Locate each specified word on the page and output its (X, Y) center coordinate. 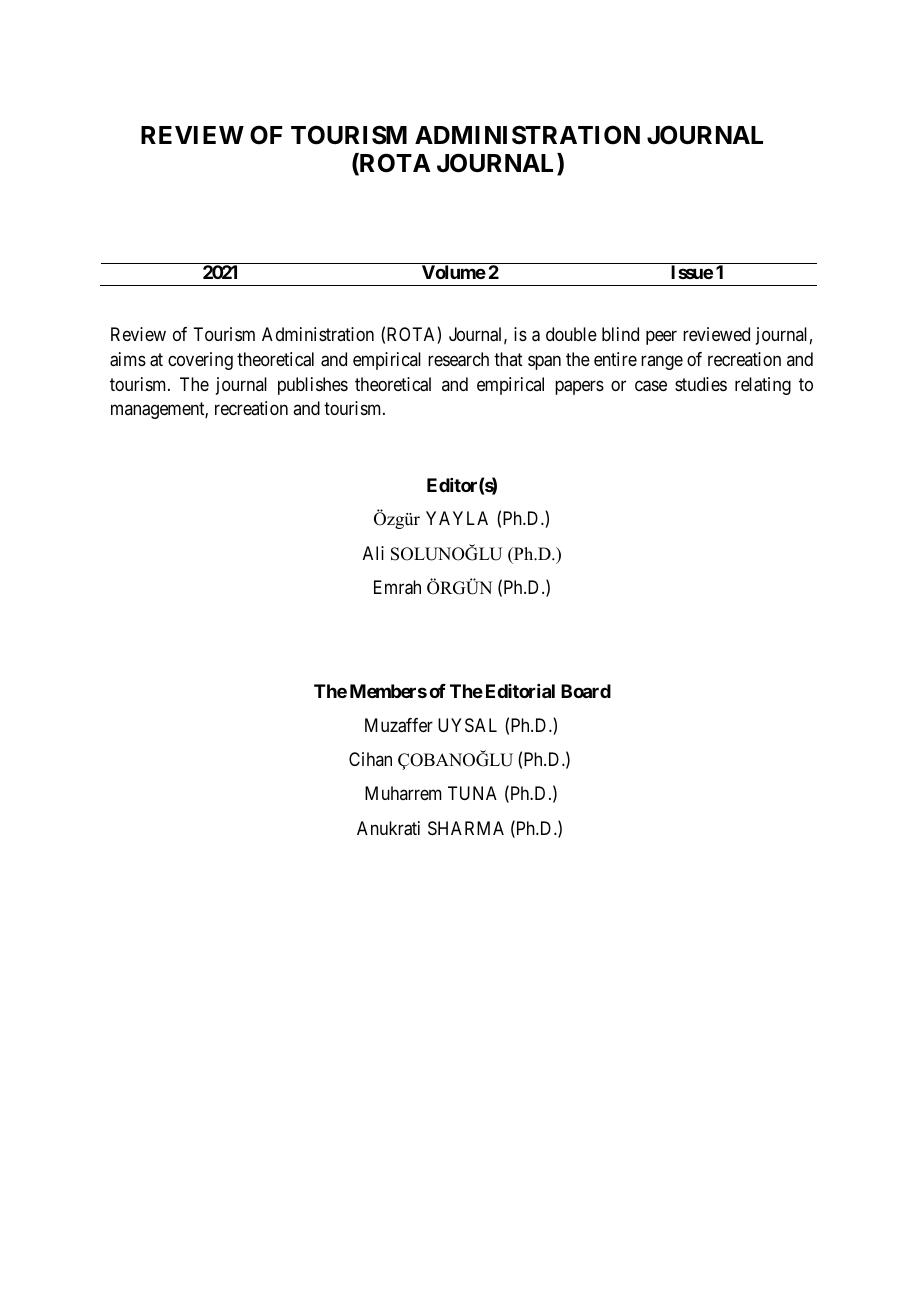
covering (200, 361)
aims (128, 359)
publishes (313, 386)
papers (579, 387)
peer (661, 338)
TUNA (472, 793)
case (651, 386)
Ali (373, 553)
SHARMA (466, 828)
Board (586, 691)
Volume (454, 272)
